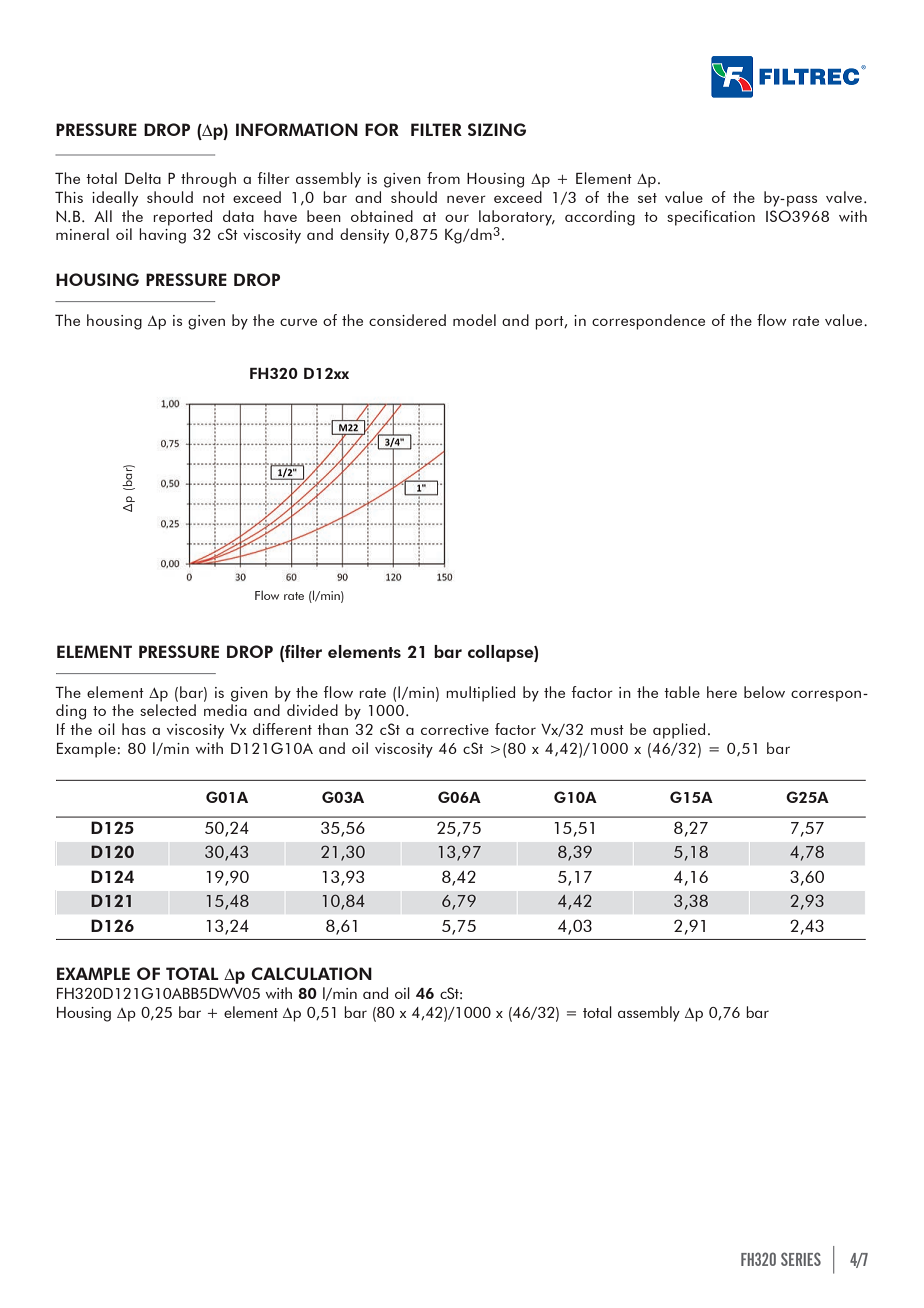 The image size is (924, 1308). Describe the element at coordinates (764, 692) in the image. I see `below` at that location.
